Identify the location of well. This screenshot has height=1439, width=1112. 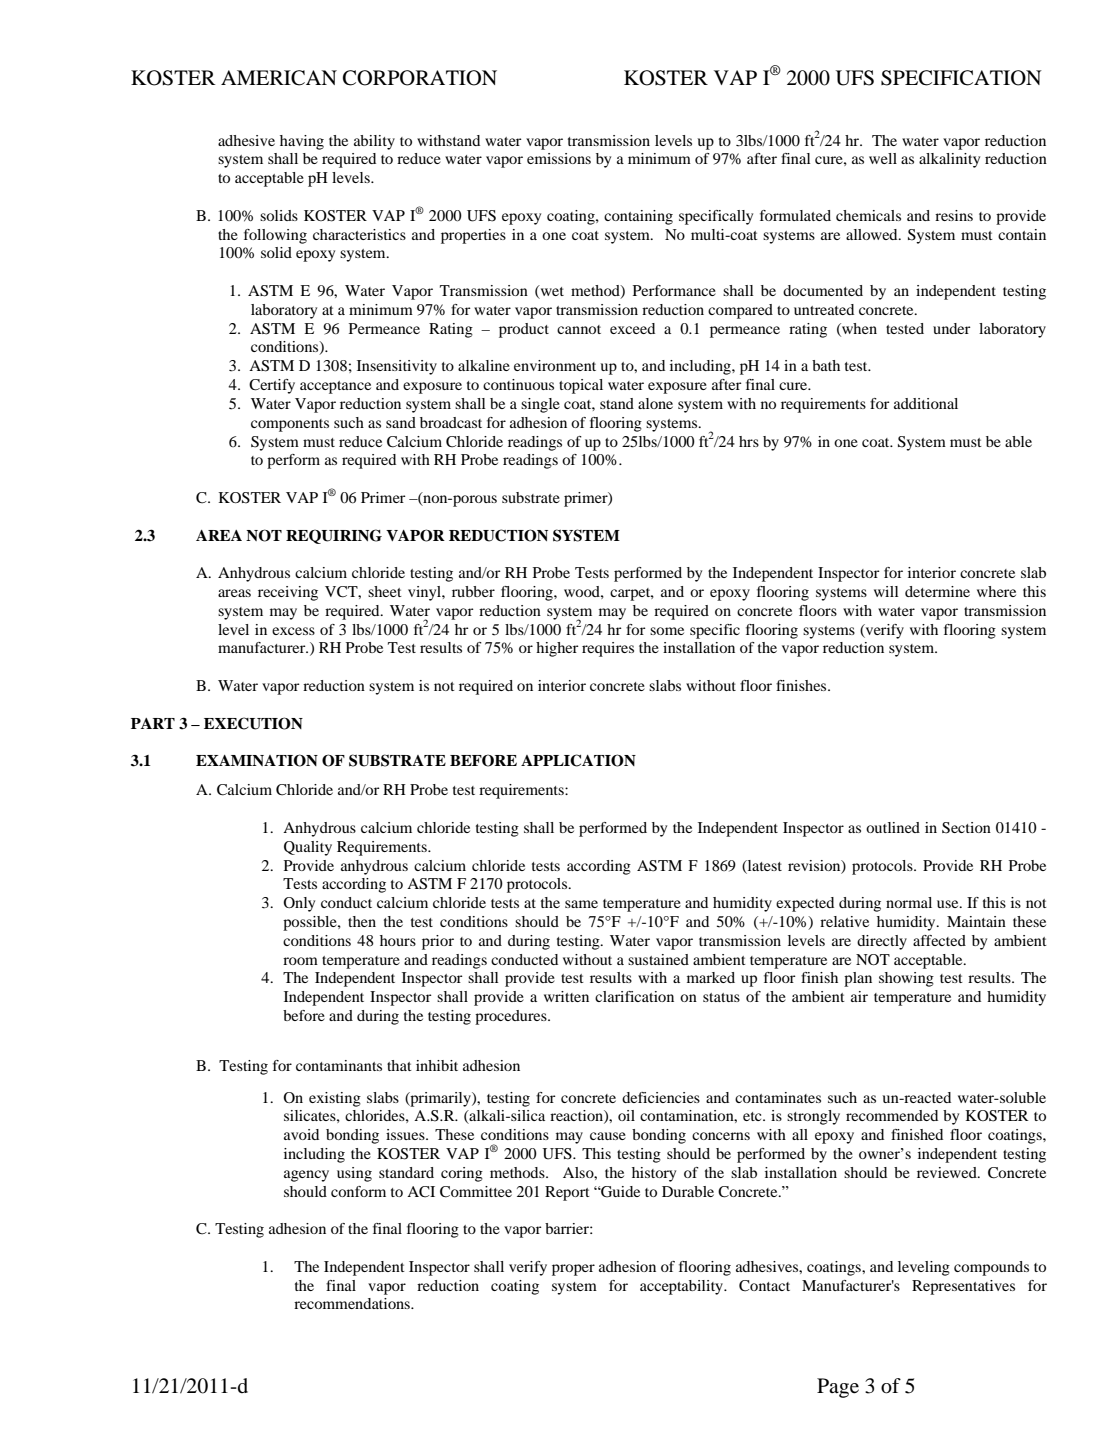
(883, 158).
